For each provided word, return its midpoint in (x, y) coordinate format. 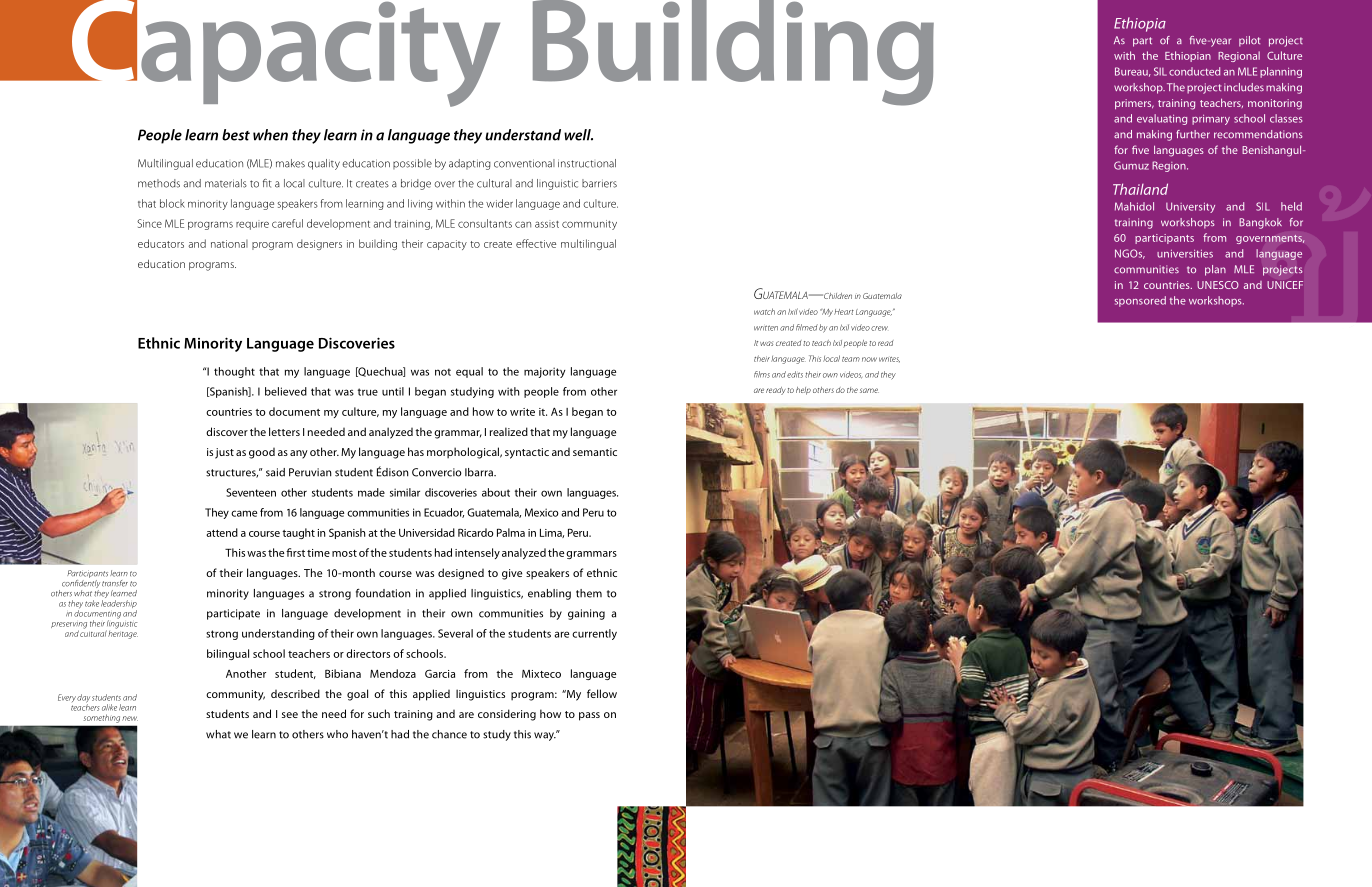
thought (234, 372)
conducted (1194, 71)
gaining (586, 614)
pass (589, 716)
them (589, 593)
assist (547, 224)
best (236, 135)
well (578, 135)
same (869, 390)
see (290, 715)
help (803, 391)
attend (222, 532)
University (1190, 207)
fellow (602, 693)
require (252, 225)
